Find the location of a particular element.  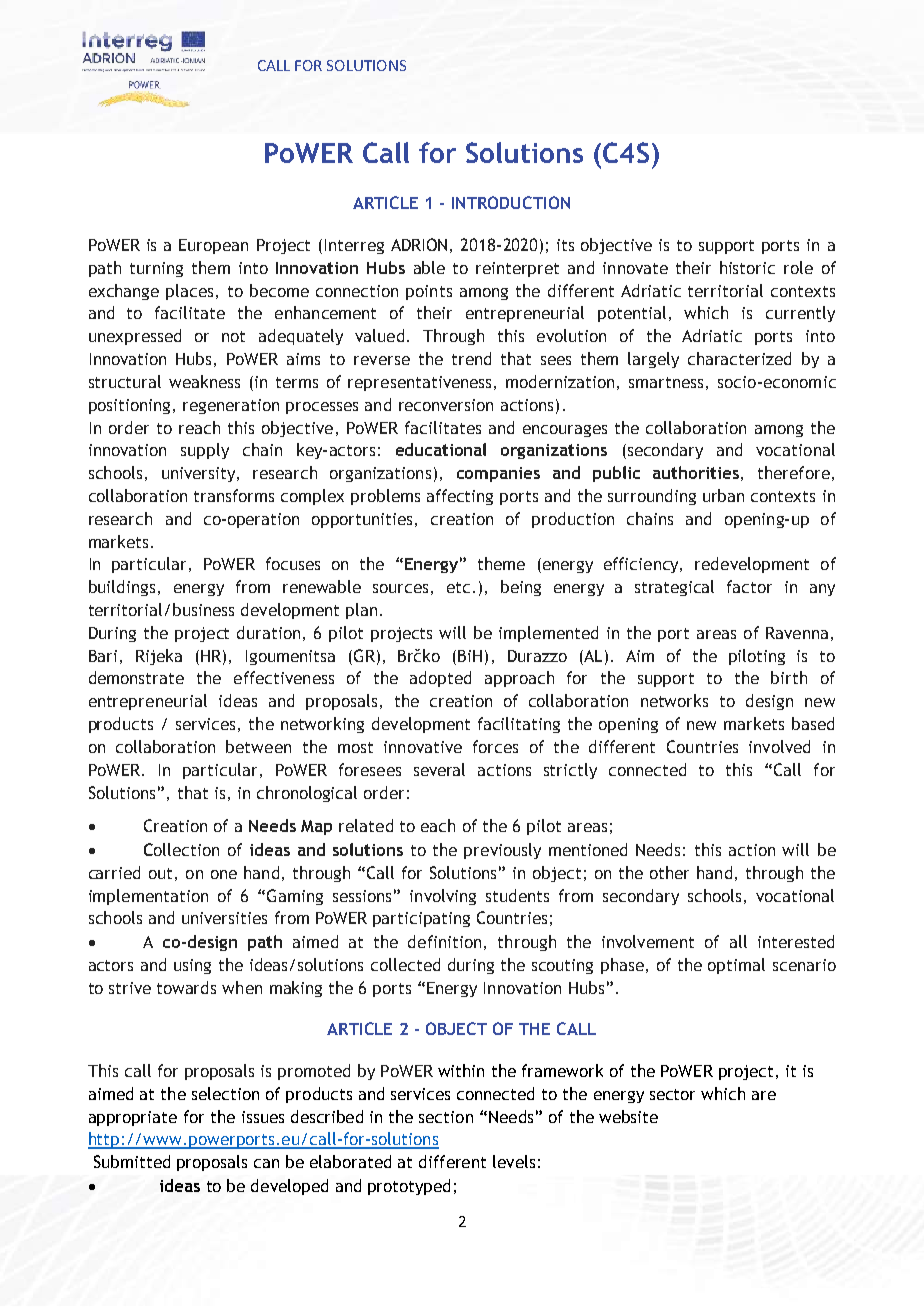

demonstrate is located at coordinates (136, 677).
